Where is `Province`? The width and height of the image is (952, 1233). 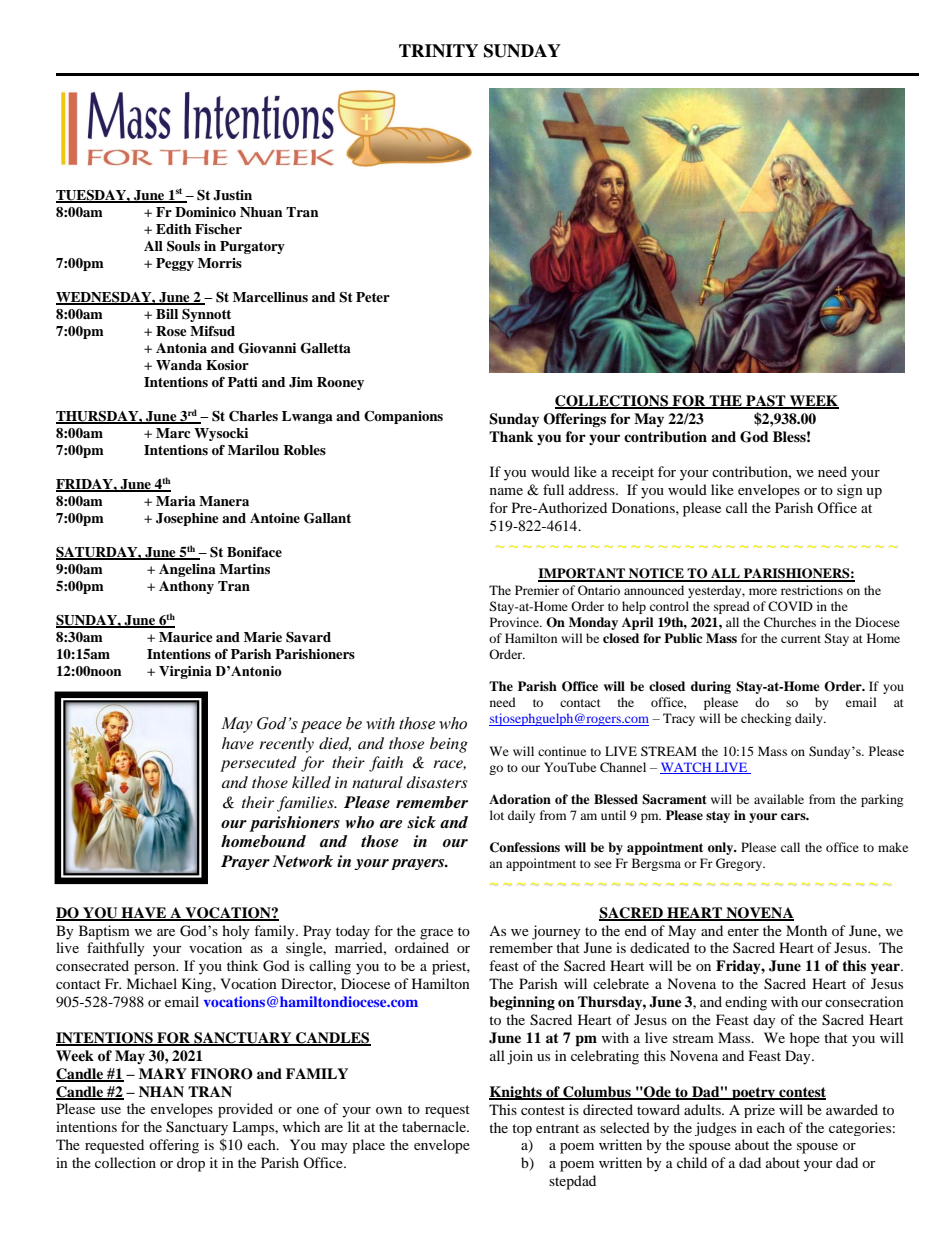
Province is located at coordinates (516, 622).
